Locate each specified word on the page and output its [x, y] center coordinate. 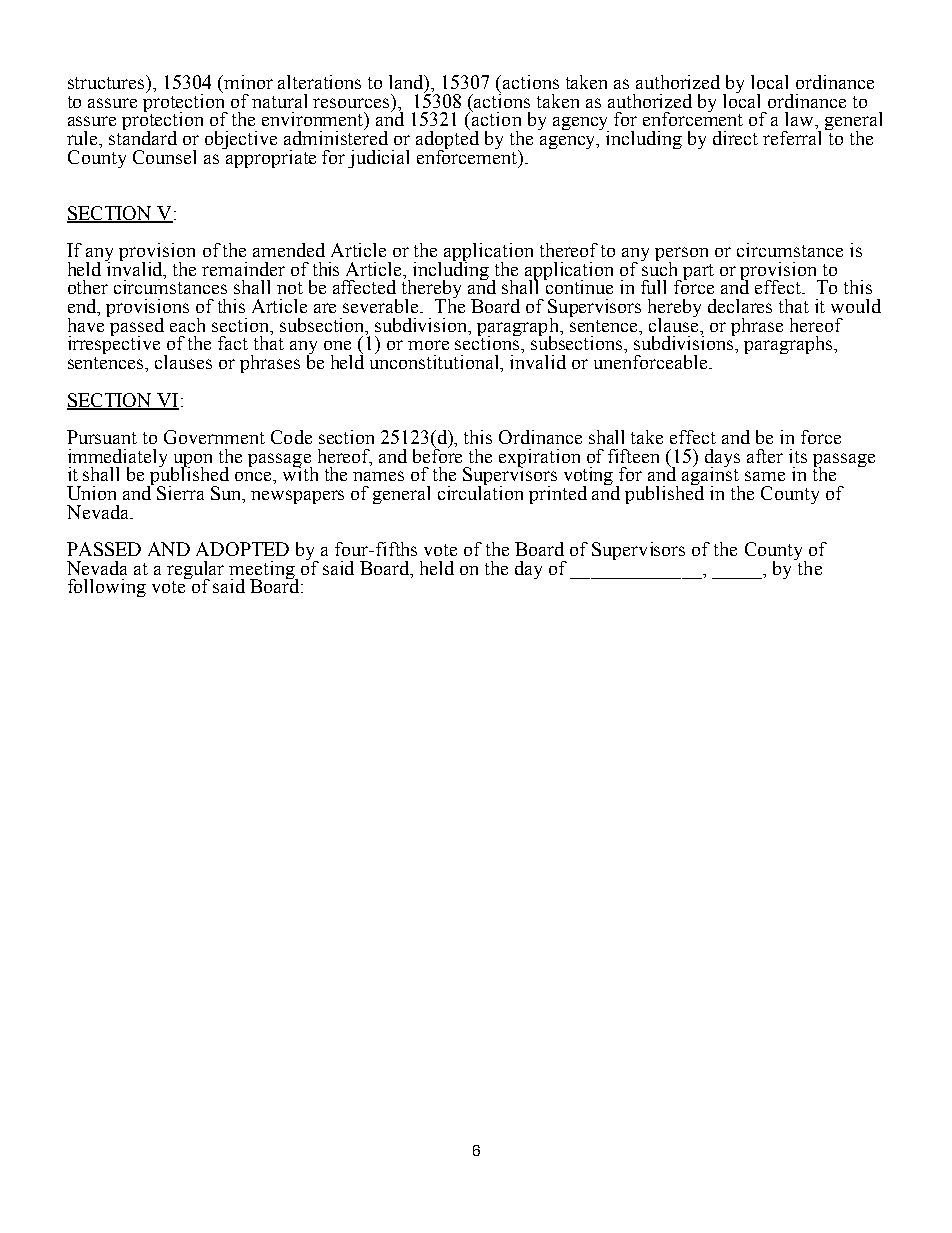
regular [195, 571]
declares [740, 306]
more [428, 345]
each [187, 325]
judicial [378, 159]
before [437, 454]
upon [191, 461]
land [407, 83]
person [681, 255]
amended [289, 250]
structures [108, 83]
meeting [263, 571]
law [800, 119]
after [765, 456]
